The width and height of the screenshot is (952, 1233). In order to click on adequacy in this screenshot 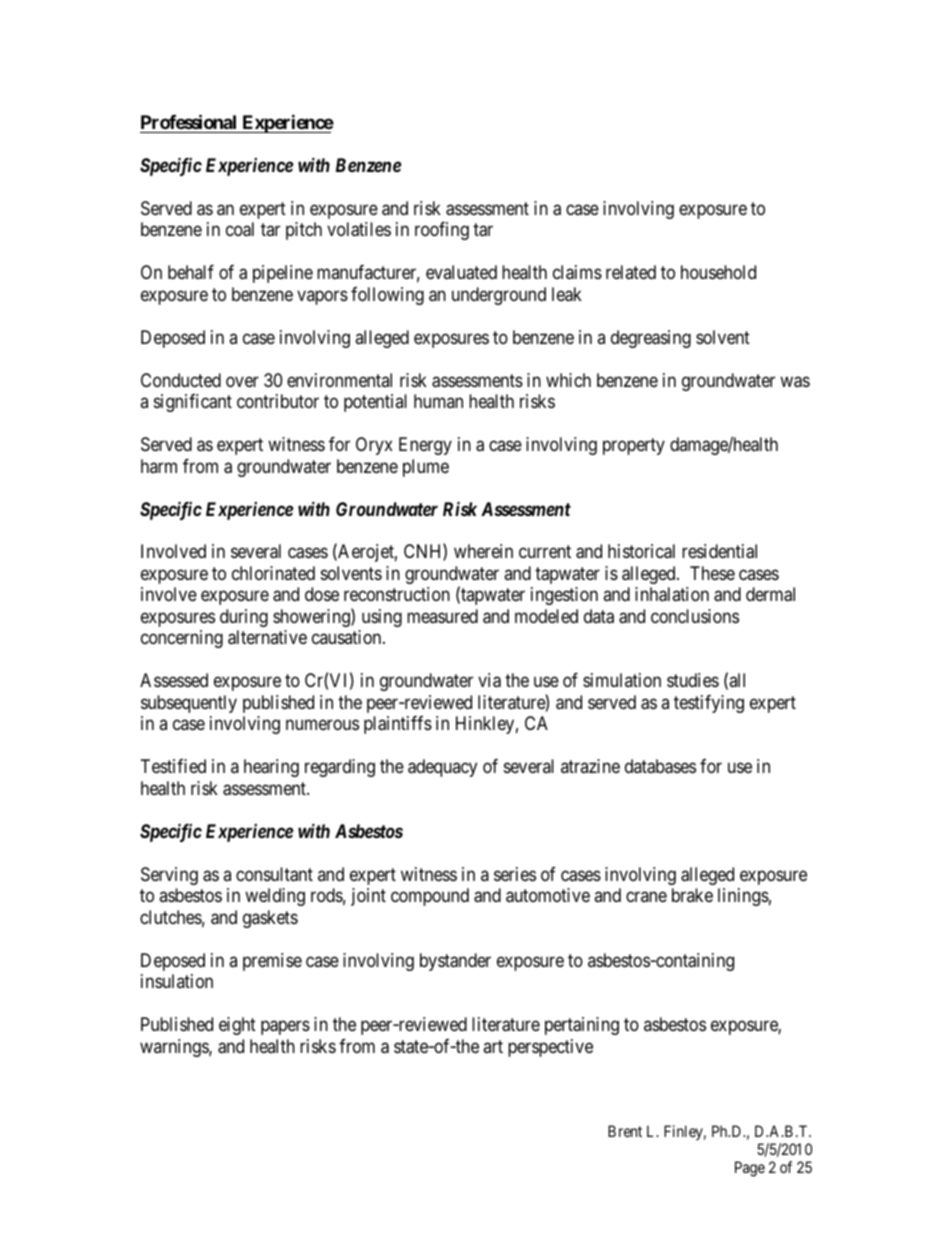, I will do `click(442, 768)`.
